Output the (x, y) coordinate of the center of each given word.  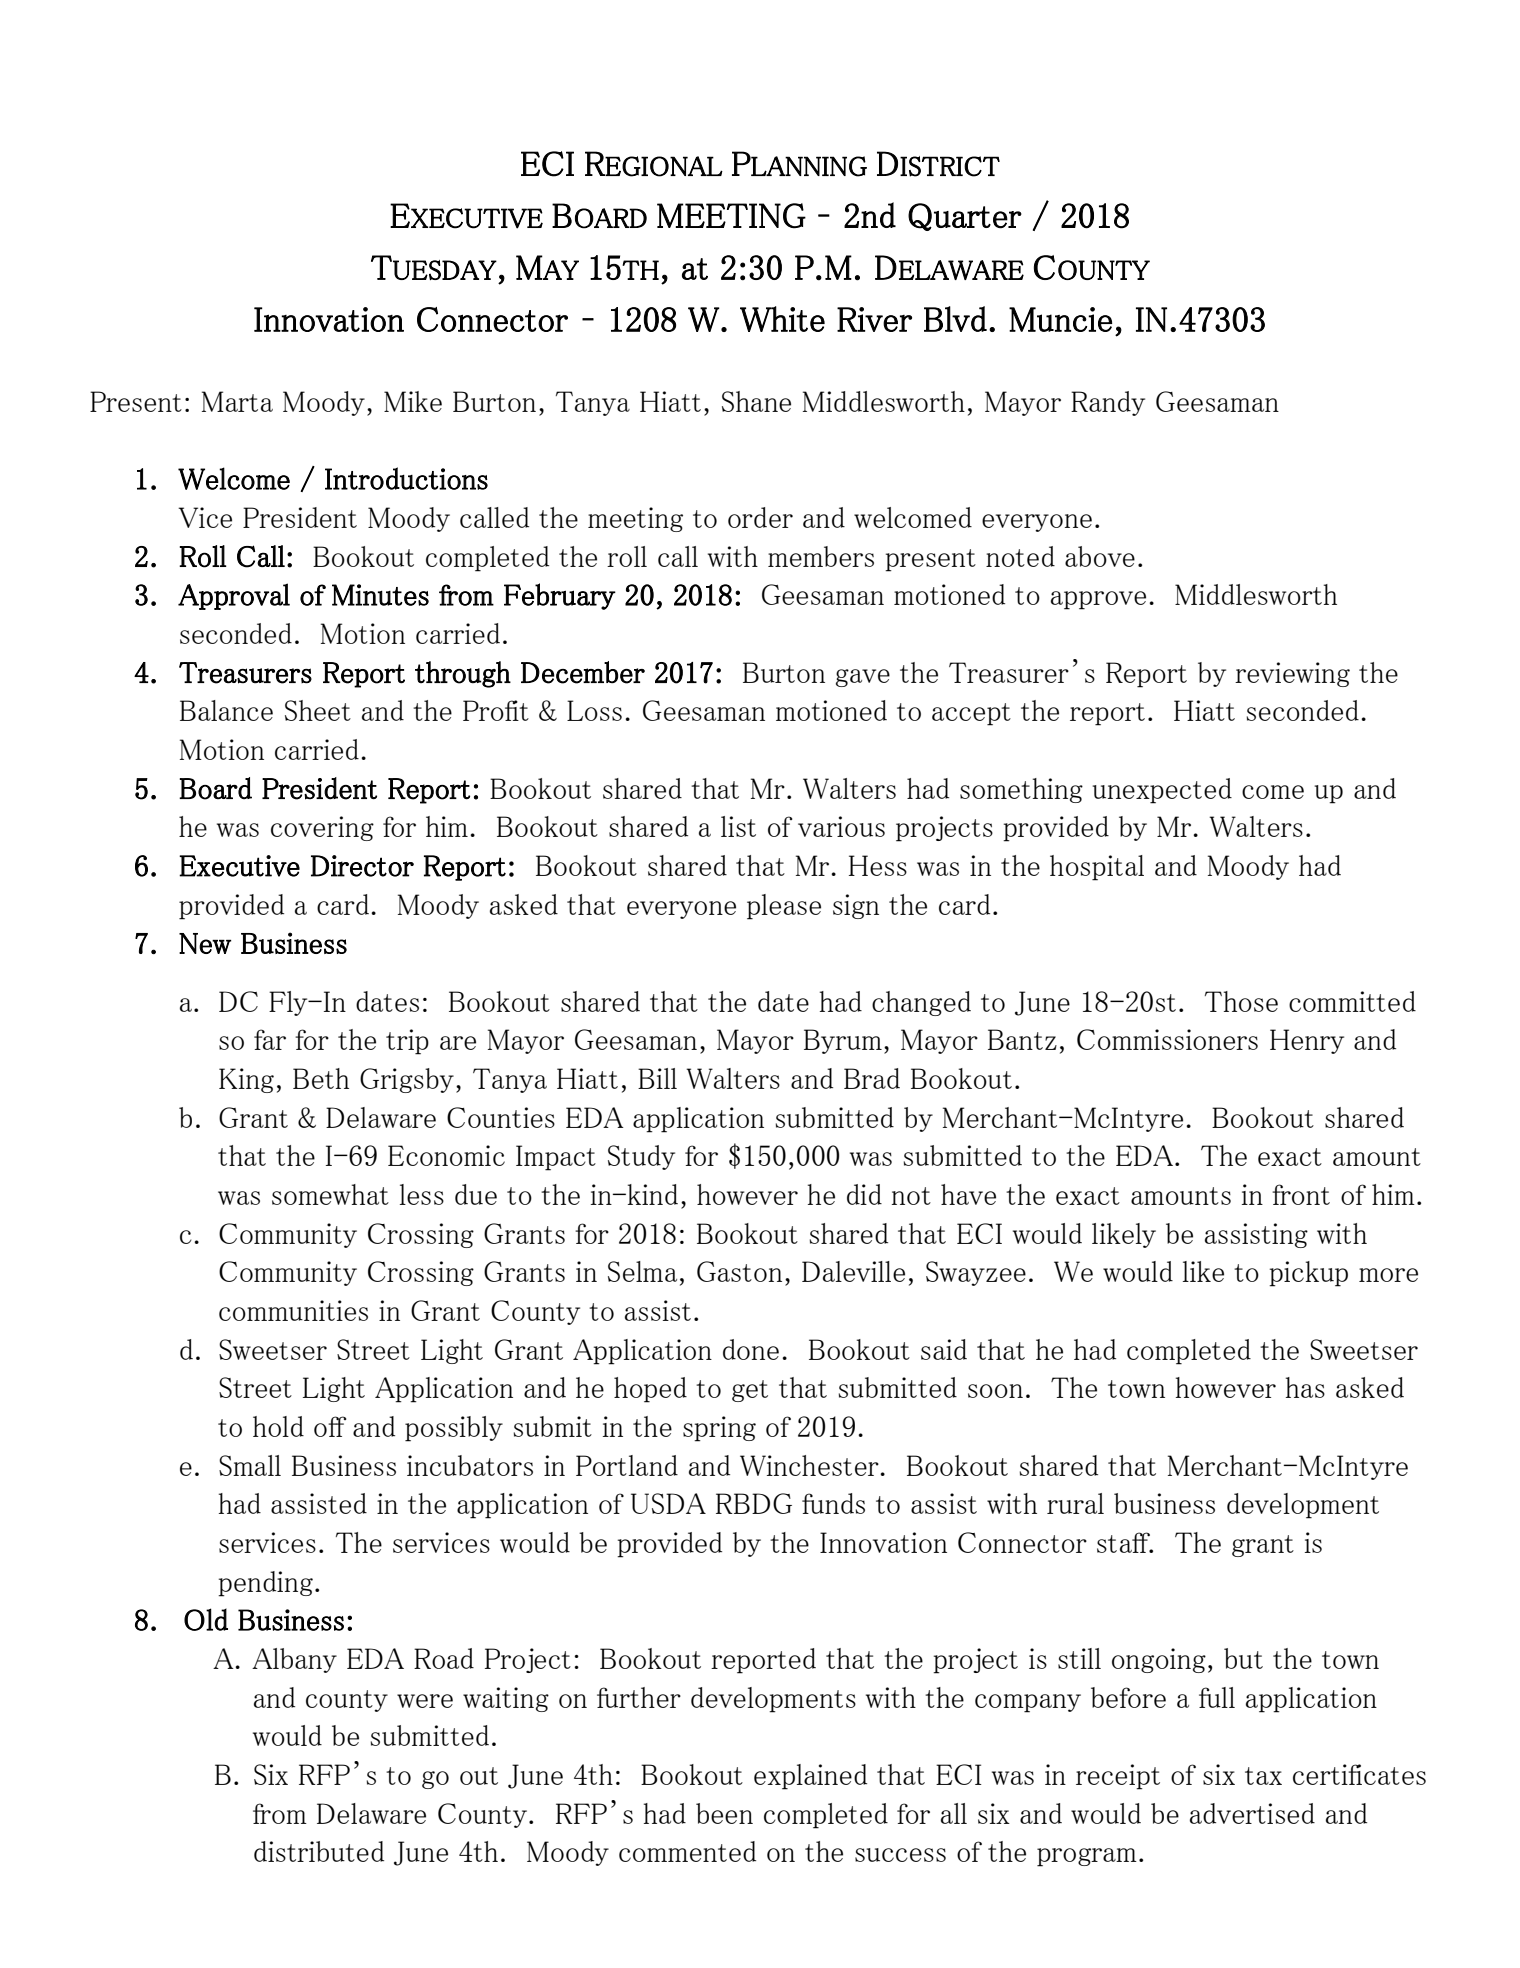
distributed (319, 1851)
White (782, 319)
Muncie (1060, 319)
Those (1241, 1001)
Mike (413, 401)
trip (407, 1042)
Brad (872, 1078)
